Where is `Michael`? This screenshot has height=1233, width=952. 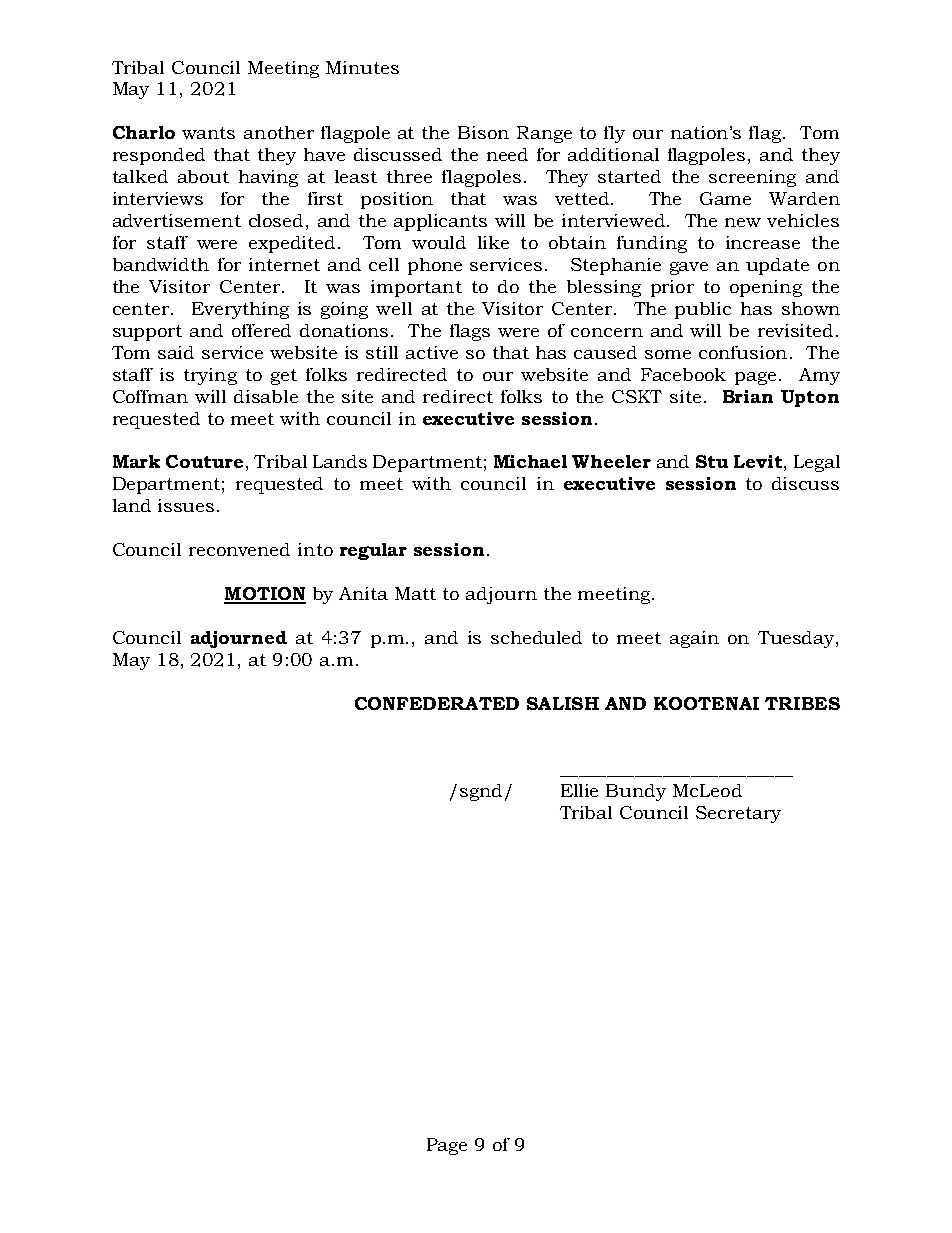
Michael is located at coordinates (530, 461).
